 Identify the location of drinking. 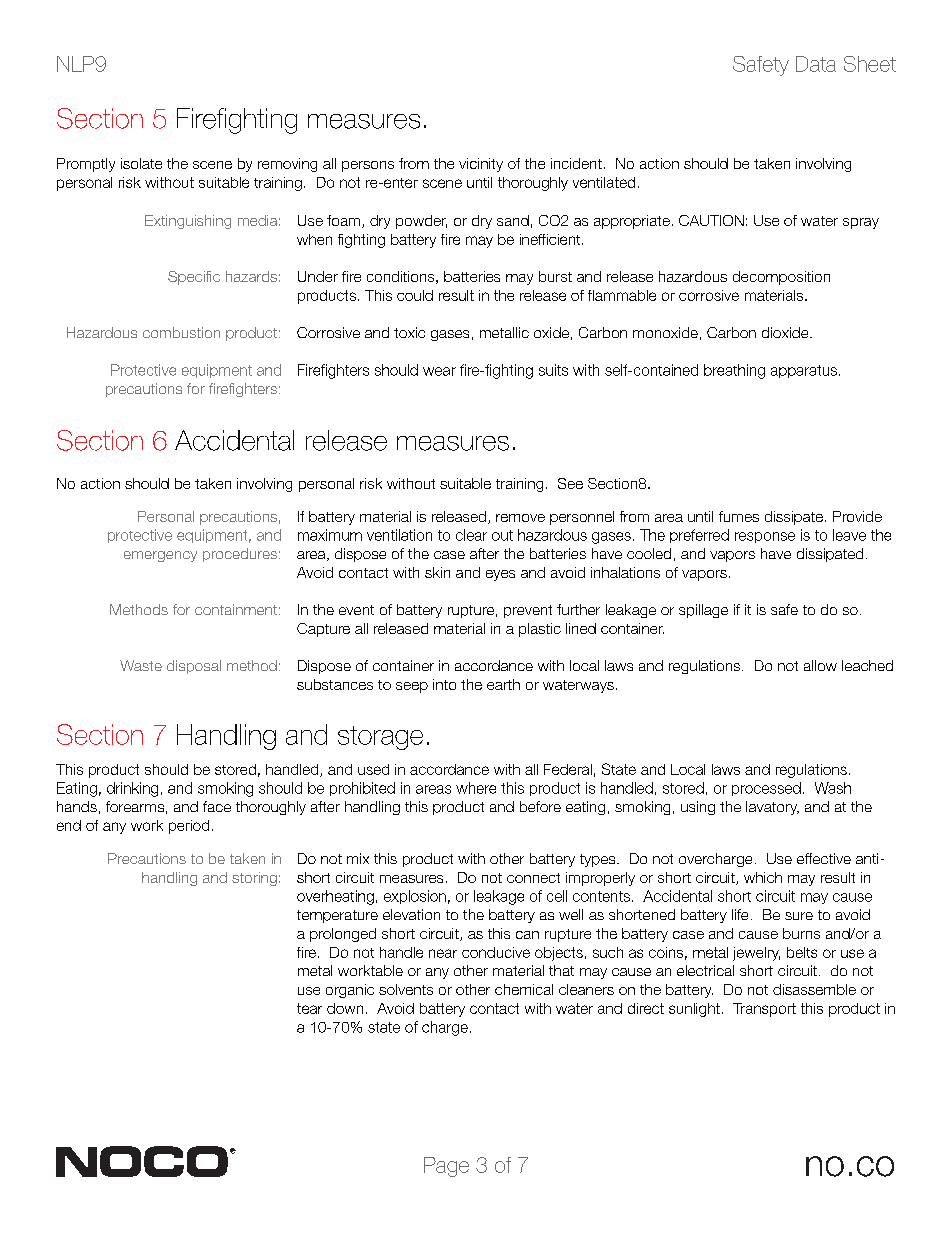
(132, 789).
